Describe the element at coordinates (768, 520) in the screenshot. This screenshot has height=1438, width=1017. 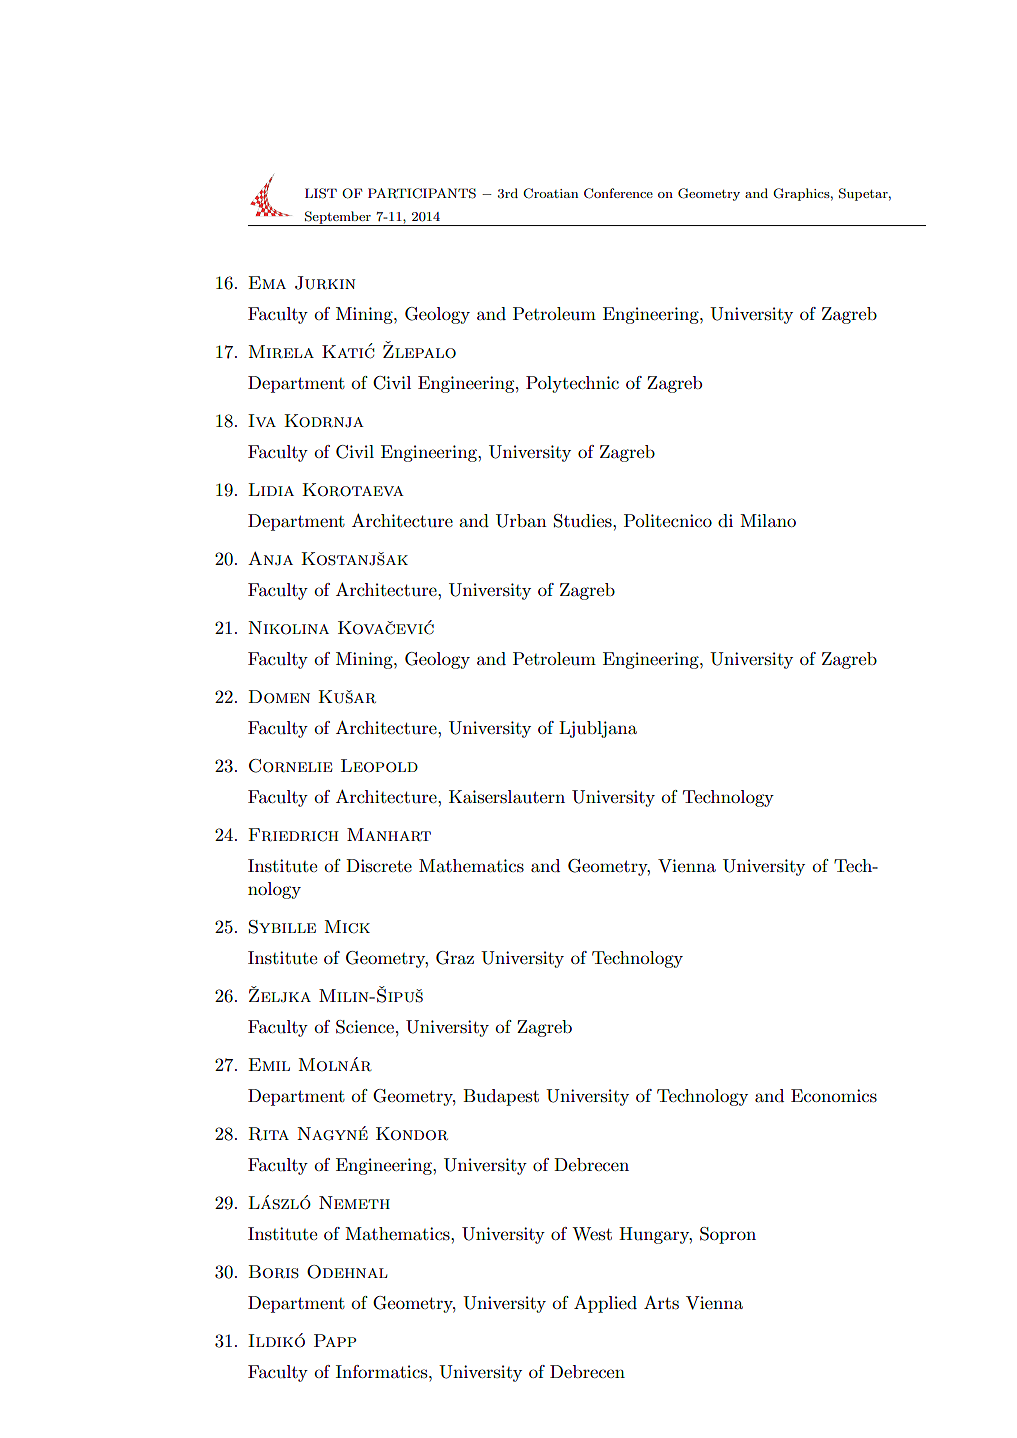
I see `Milano` at that location.
